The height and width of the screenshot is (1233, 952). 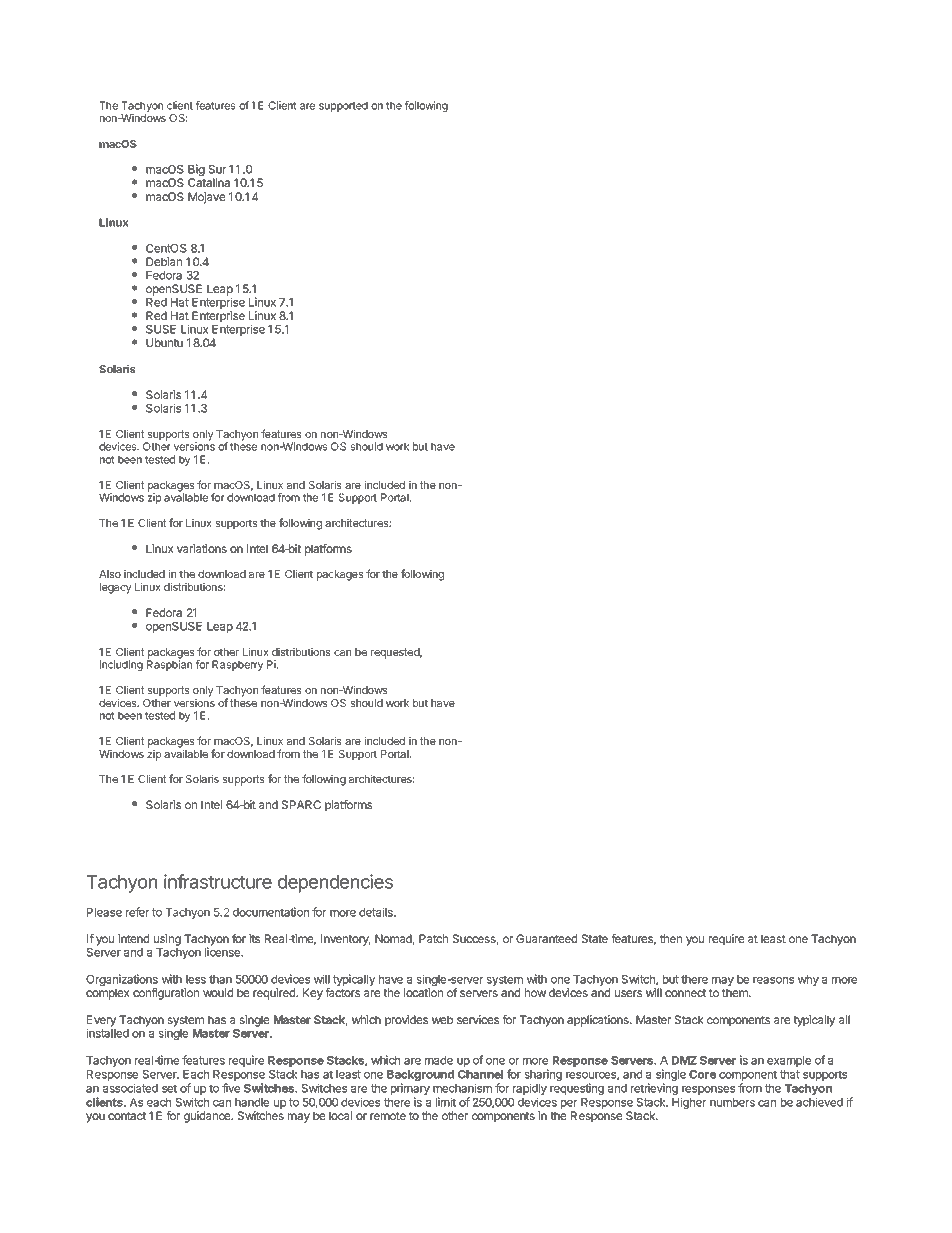 I want to click on reasons, so click(x=773, y=980).
